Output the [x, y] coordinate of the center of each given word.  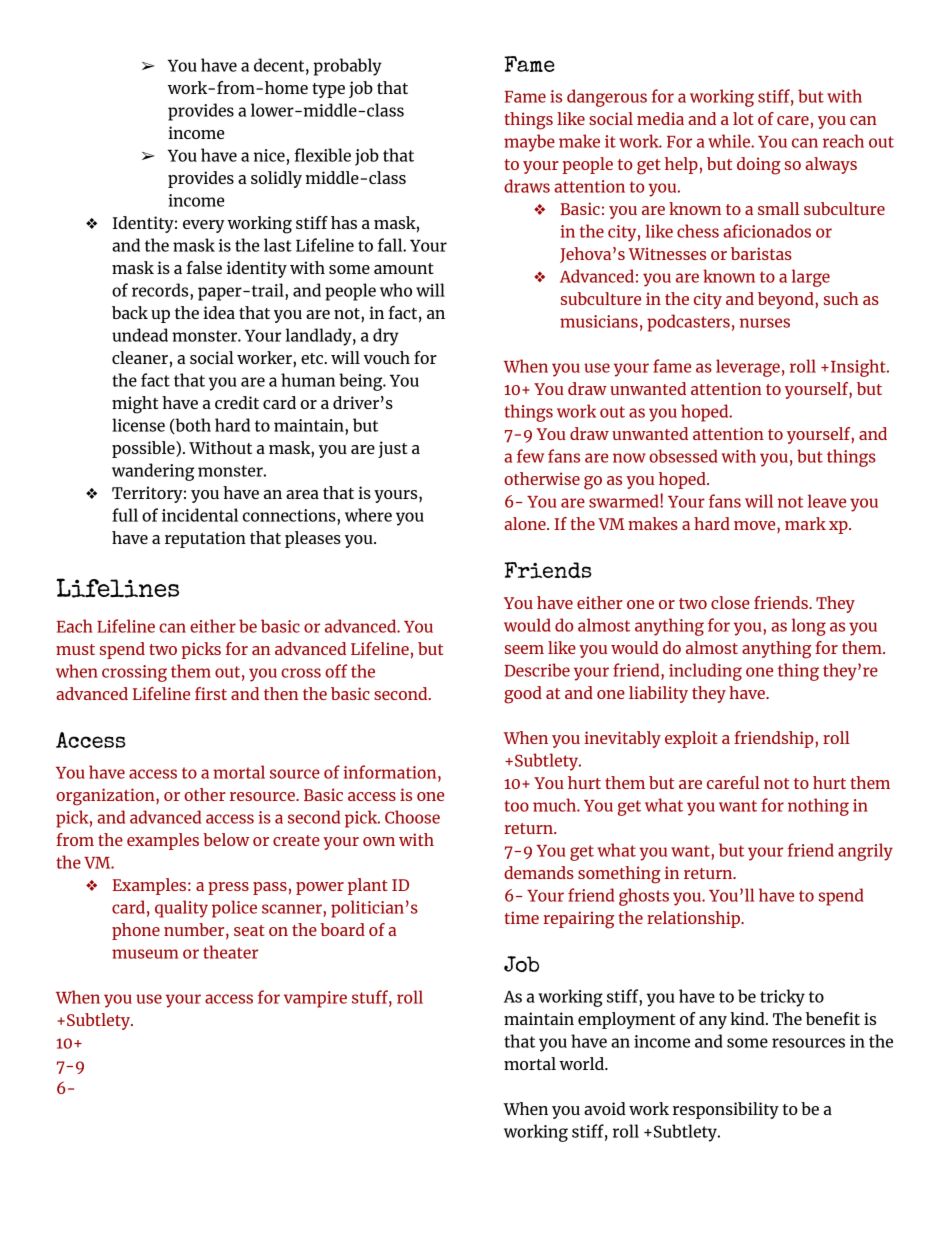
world [582, 1063]
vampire [315, 999]
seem [524, 649]
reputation [205, 539]
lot [743, 118]
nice [269, 155]
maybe [529, 143]
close [730, 602]
